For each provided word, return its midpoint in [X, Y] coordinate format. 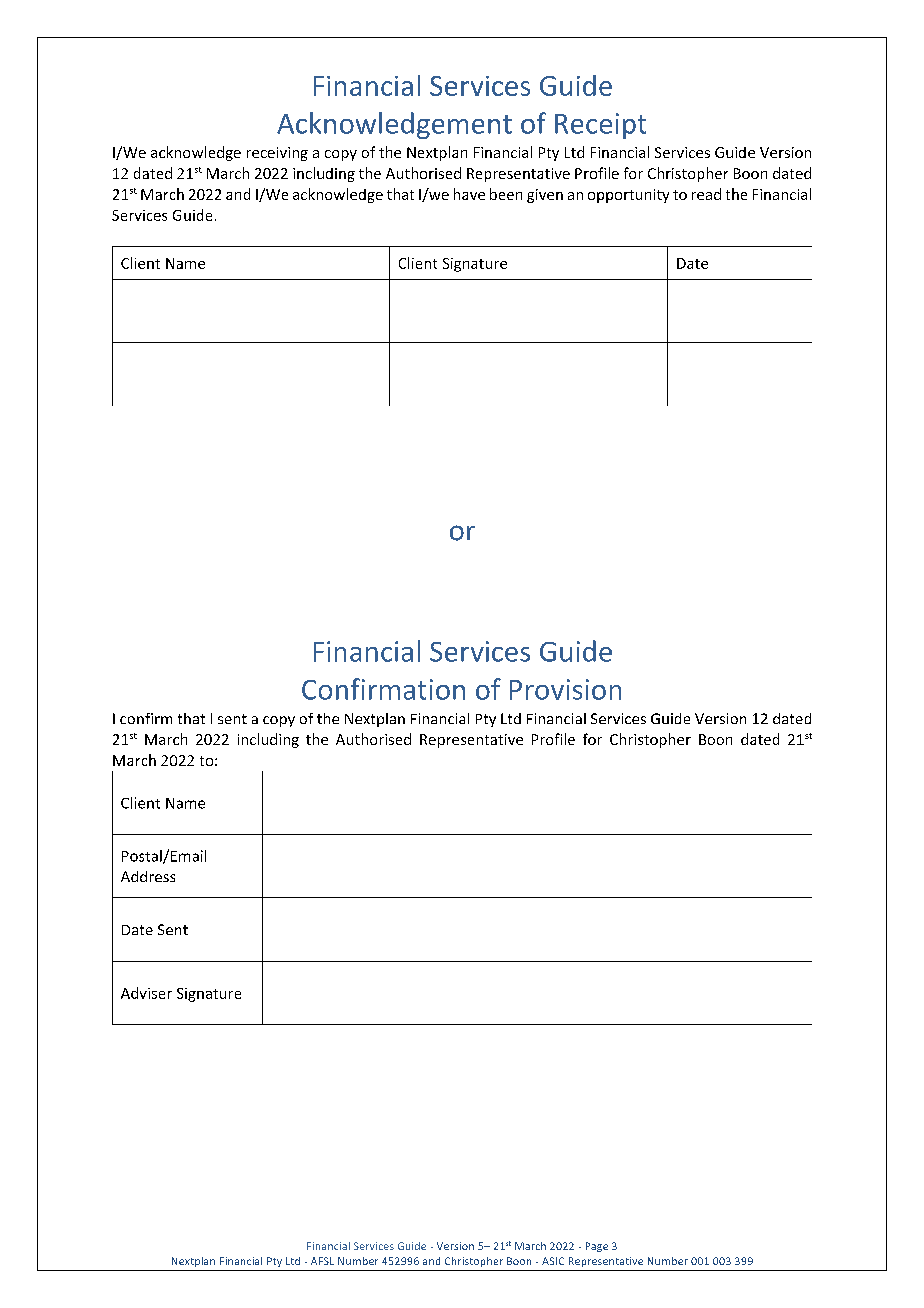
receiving [277, 154]
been [506, 194]
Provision [565, 689]
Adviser [146, 993]
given [545, 196]
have [469, 194]
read [706, 194]
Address [148, 876]
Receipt [600, 126]
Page [597, 1247]
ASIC [553, 1261]
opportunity [628, 196]
